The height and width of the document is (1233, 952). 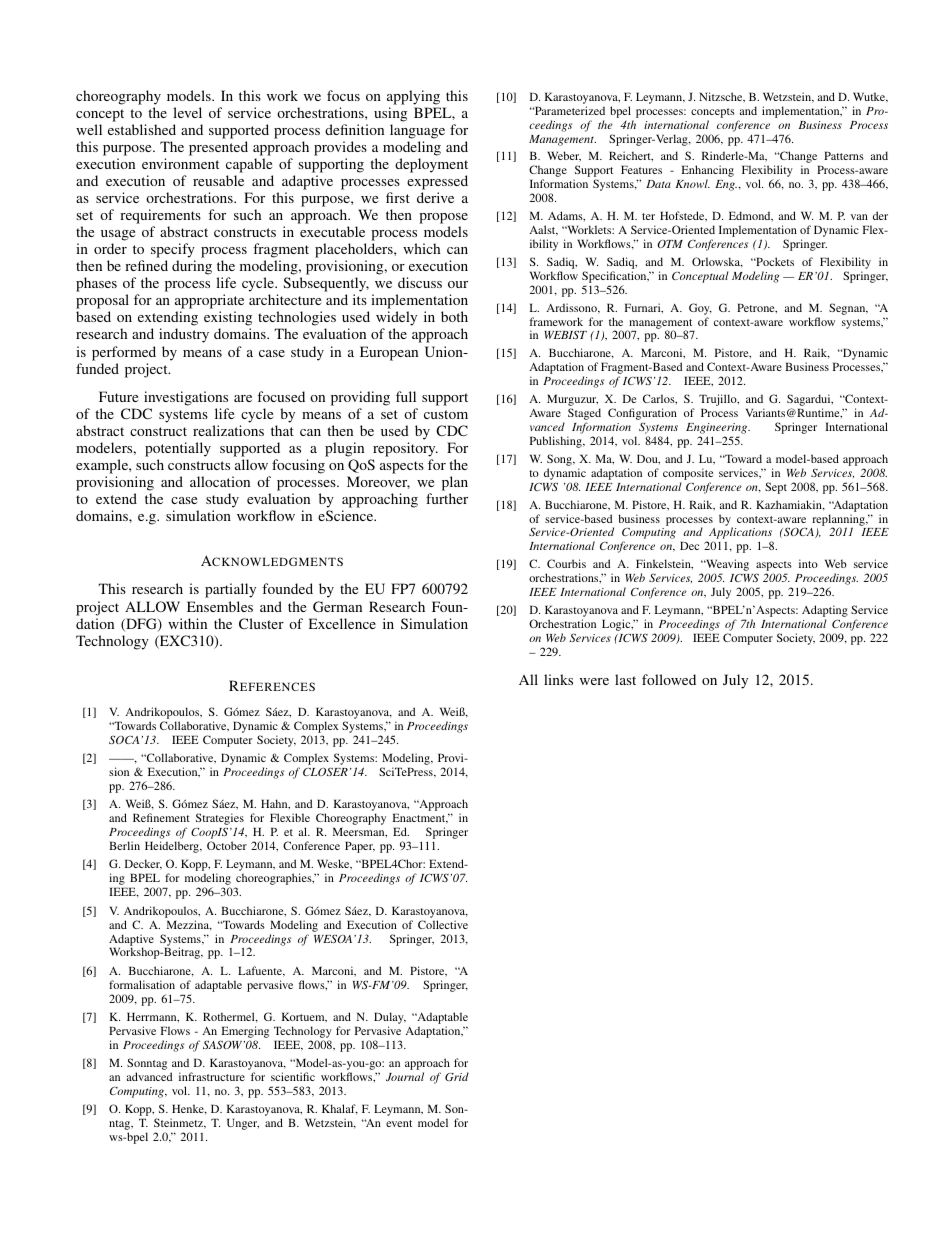 What do you see at coordinates (405, 1076) in the document?
I see `Journal` at bounding box center [405, 1076].
